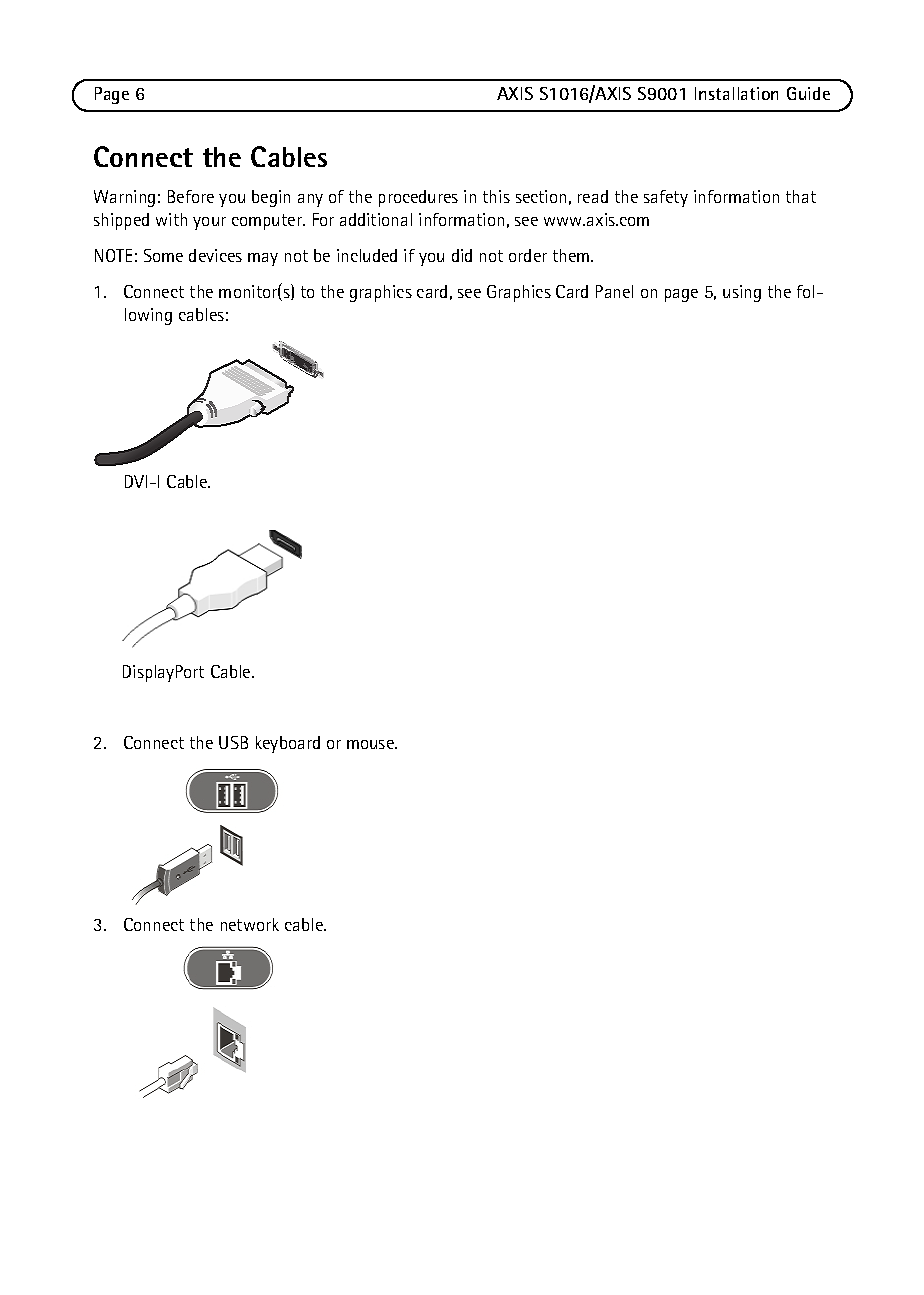 The height and width of the screenshot is (1295, 924). Describe the element at coordinates (371, 744) in the screenshot. I see `mouse` at that location.
